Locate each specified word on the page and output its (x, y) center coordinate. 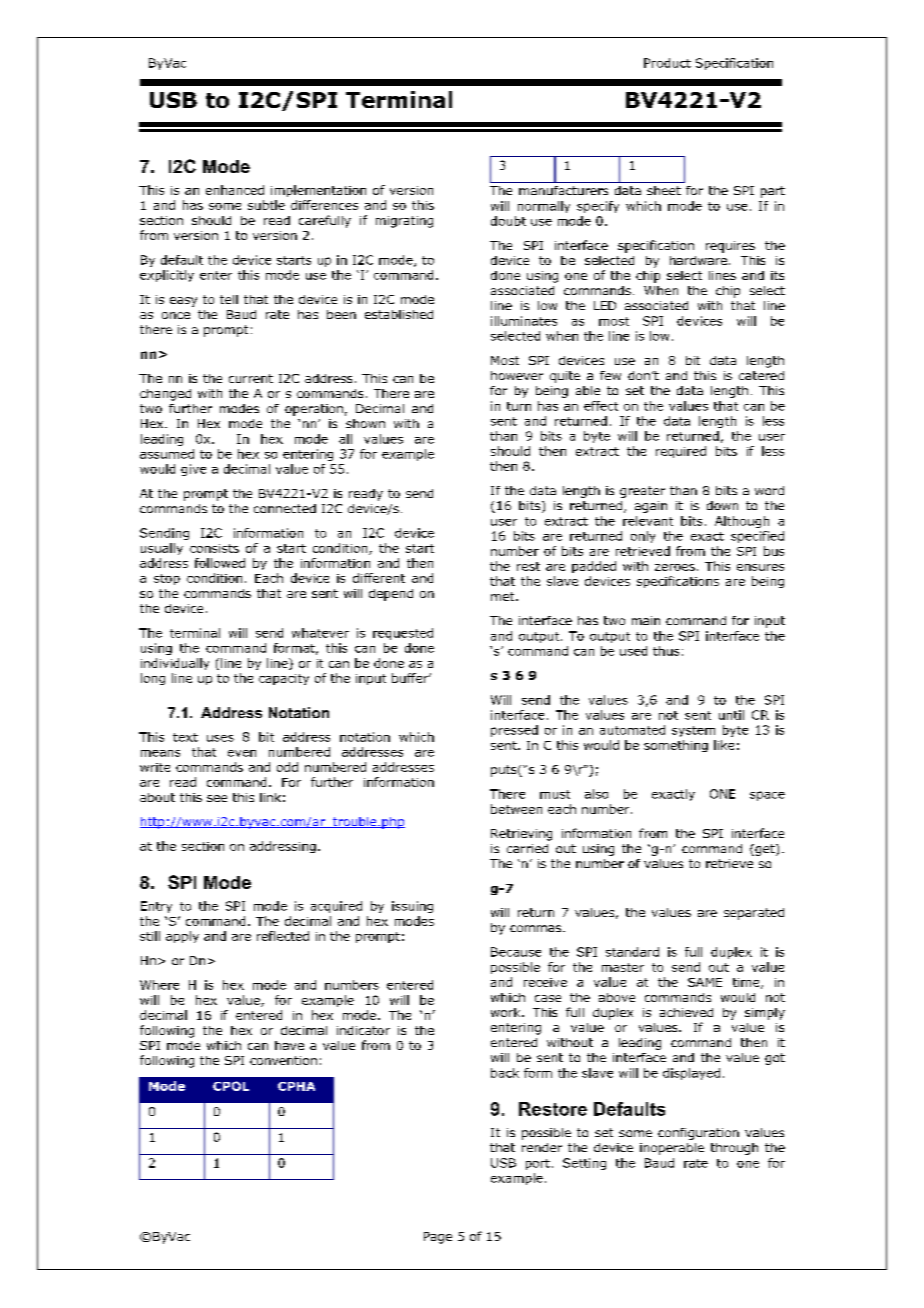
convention (283, 1060)
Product (667, 63)
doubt (508, 221)
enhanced (235, 190)
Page (438, 1238)
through (734, 1149)
